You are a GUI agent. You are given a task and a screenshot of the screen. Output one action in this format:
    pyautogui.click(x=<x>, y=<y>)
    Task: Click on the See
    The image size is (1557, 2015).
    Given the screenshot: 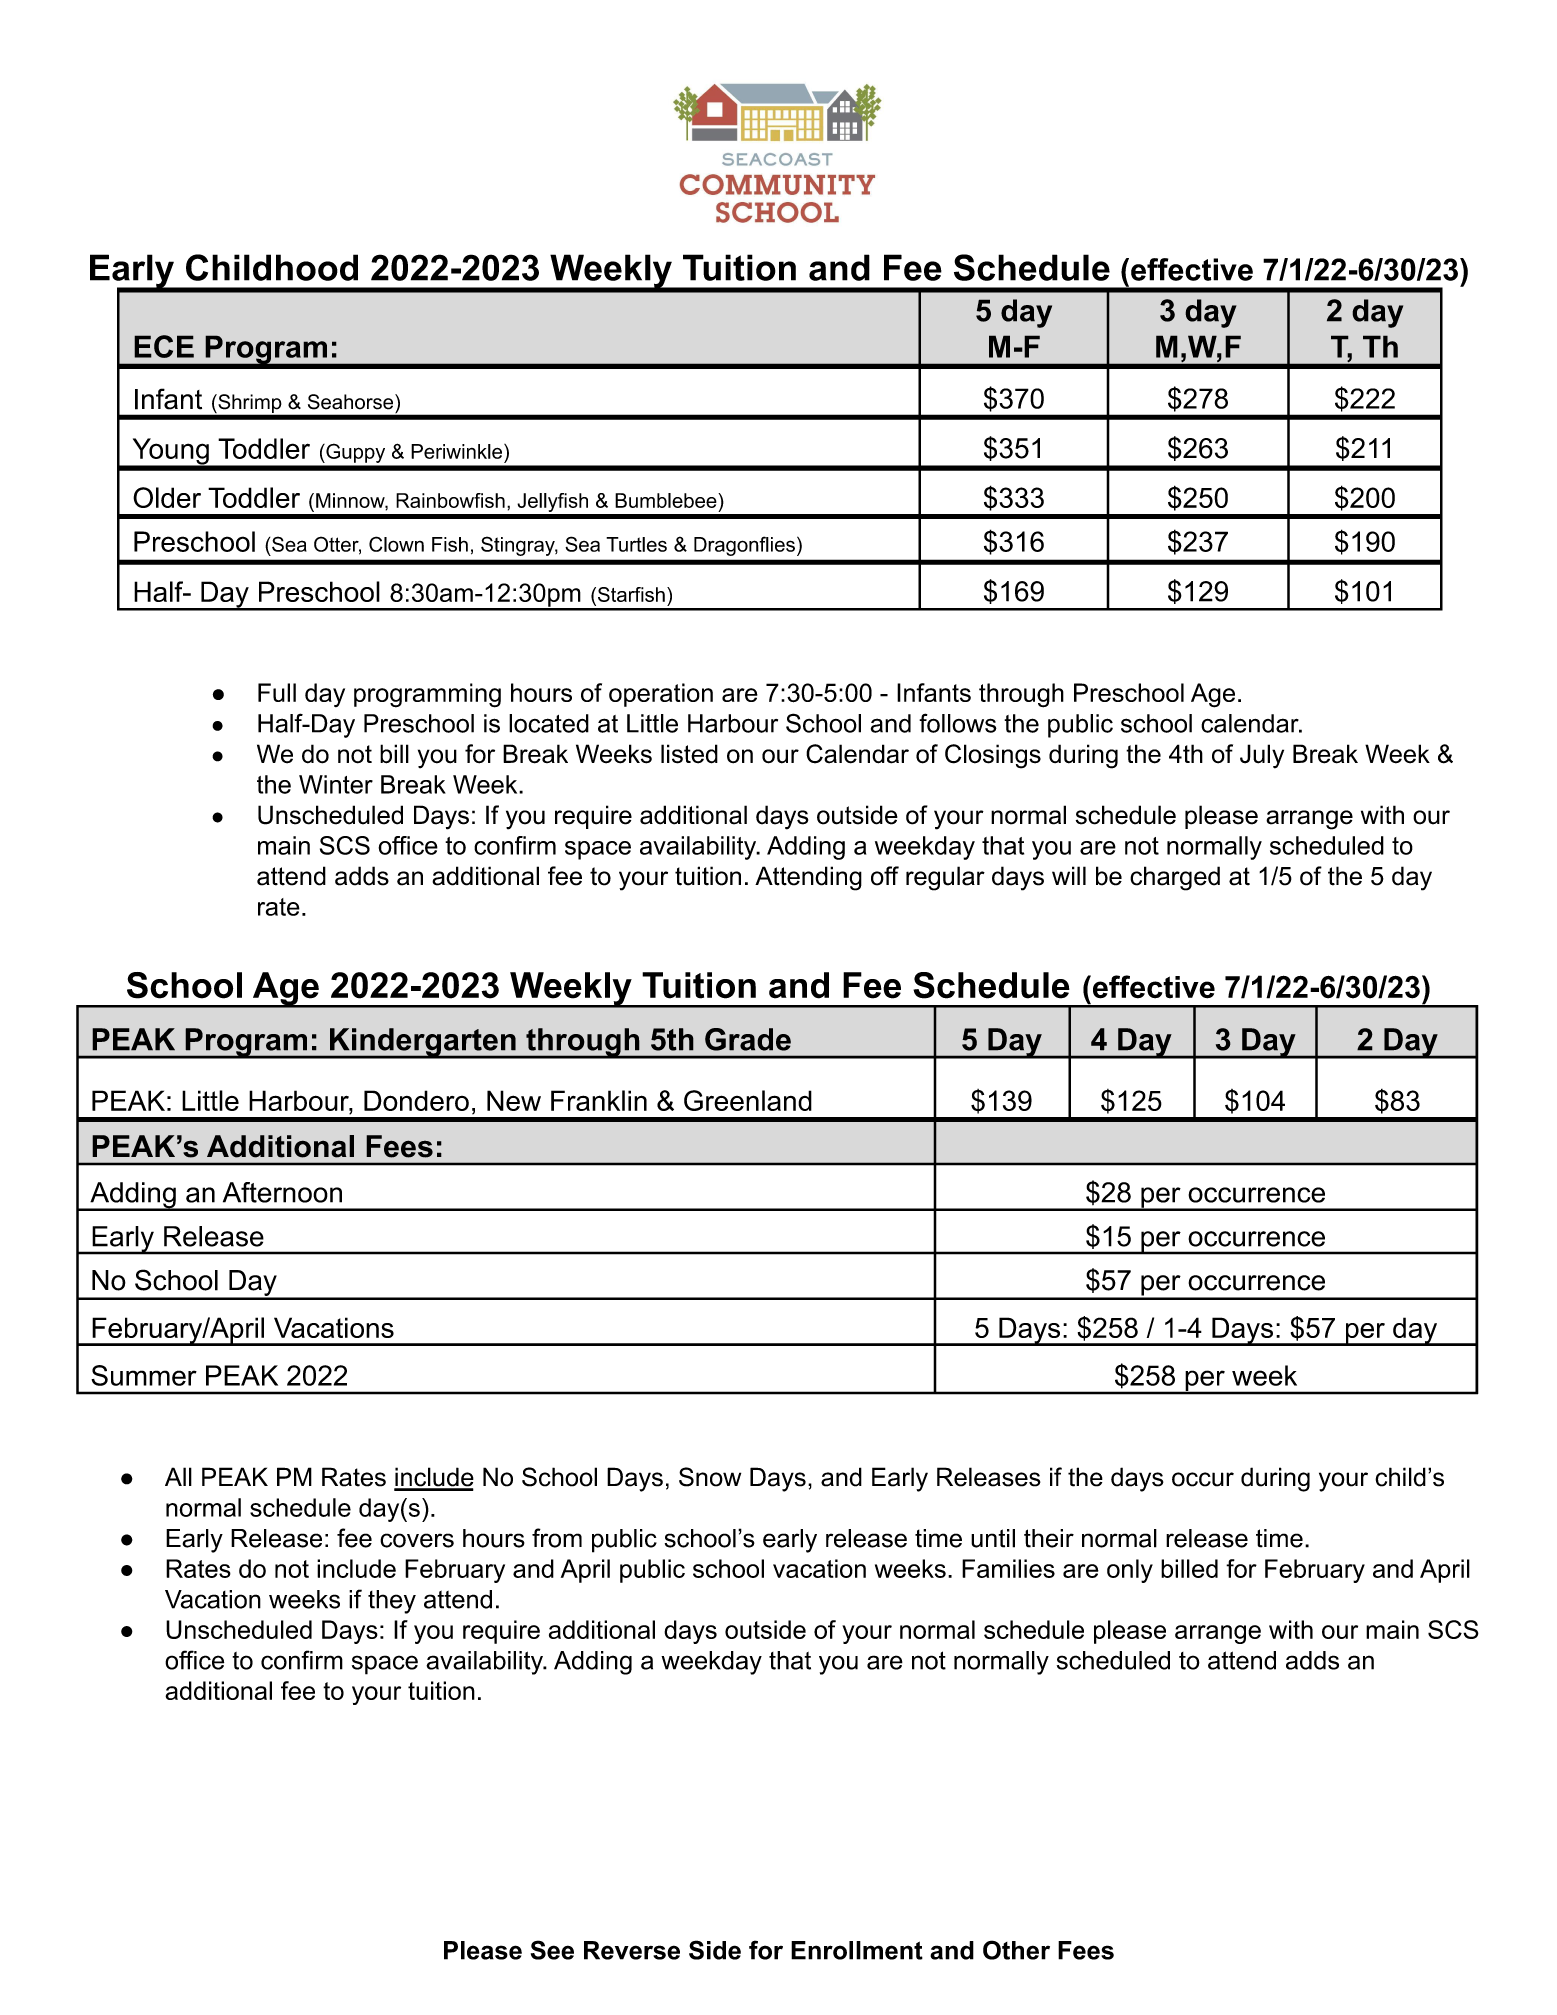 What is the action you would take?
    pyautogui.click(x=552, y=1950)
